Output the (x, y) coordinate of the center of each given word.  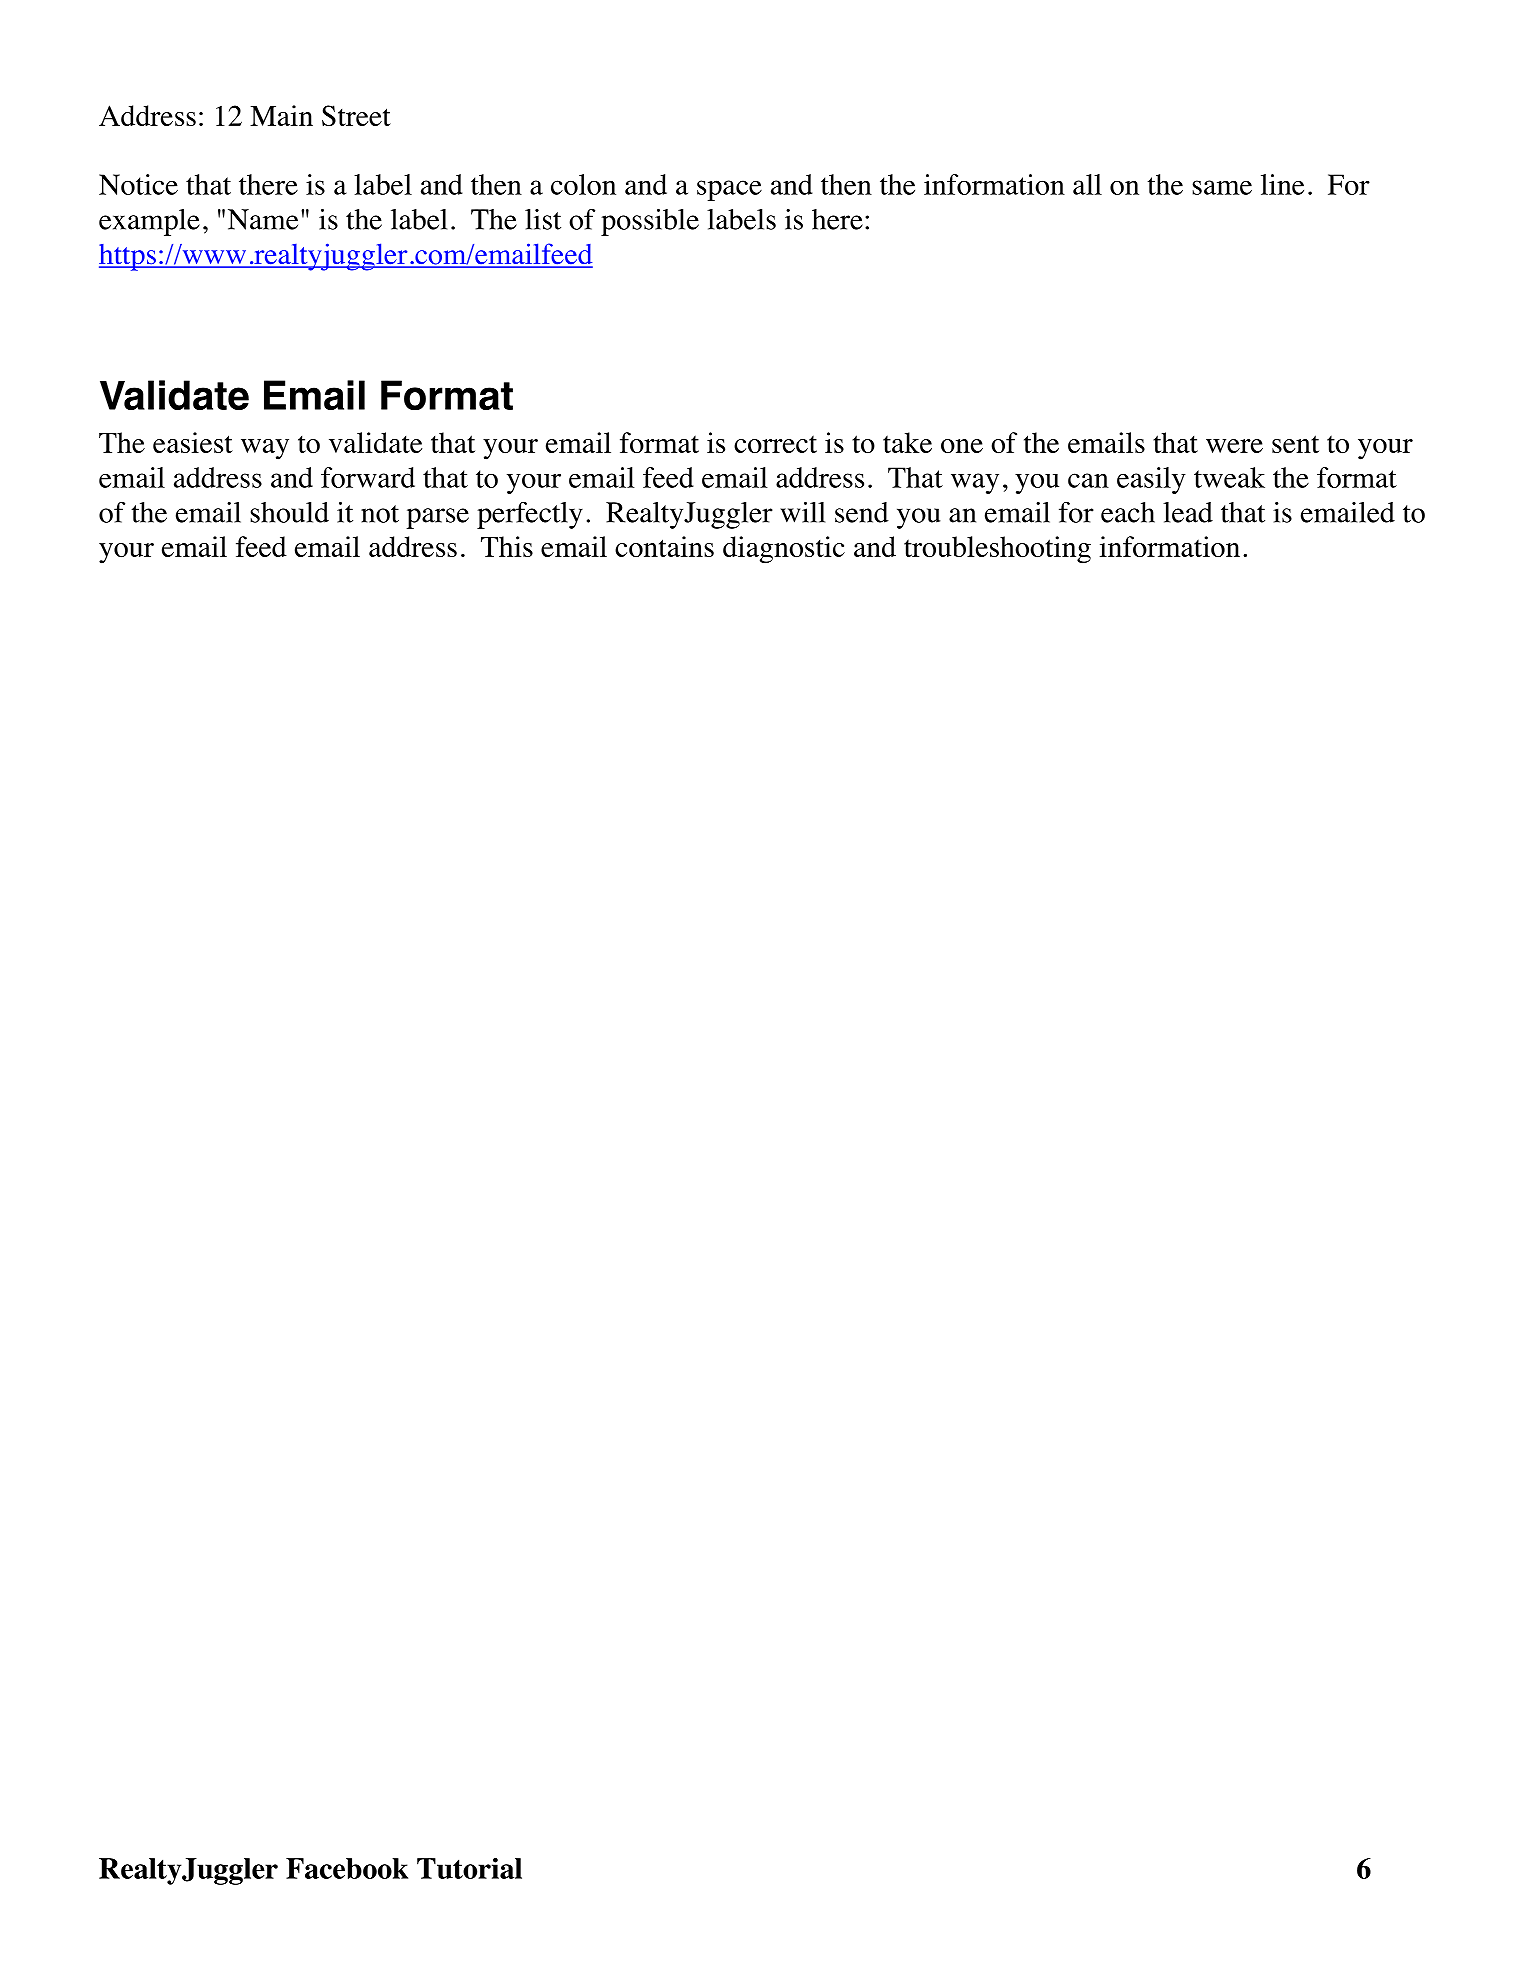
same (1222, 187)
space (729, 190)
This (507, 546)
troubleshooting (997, 550)
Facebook (347, 1868)
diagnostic (784, 550)
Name (263, 219)
